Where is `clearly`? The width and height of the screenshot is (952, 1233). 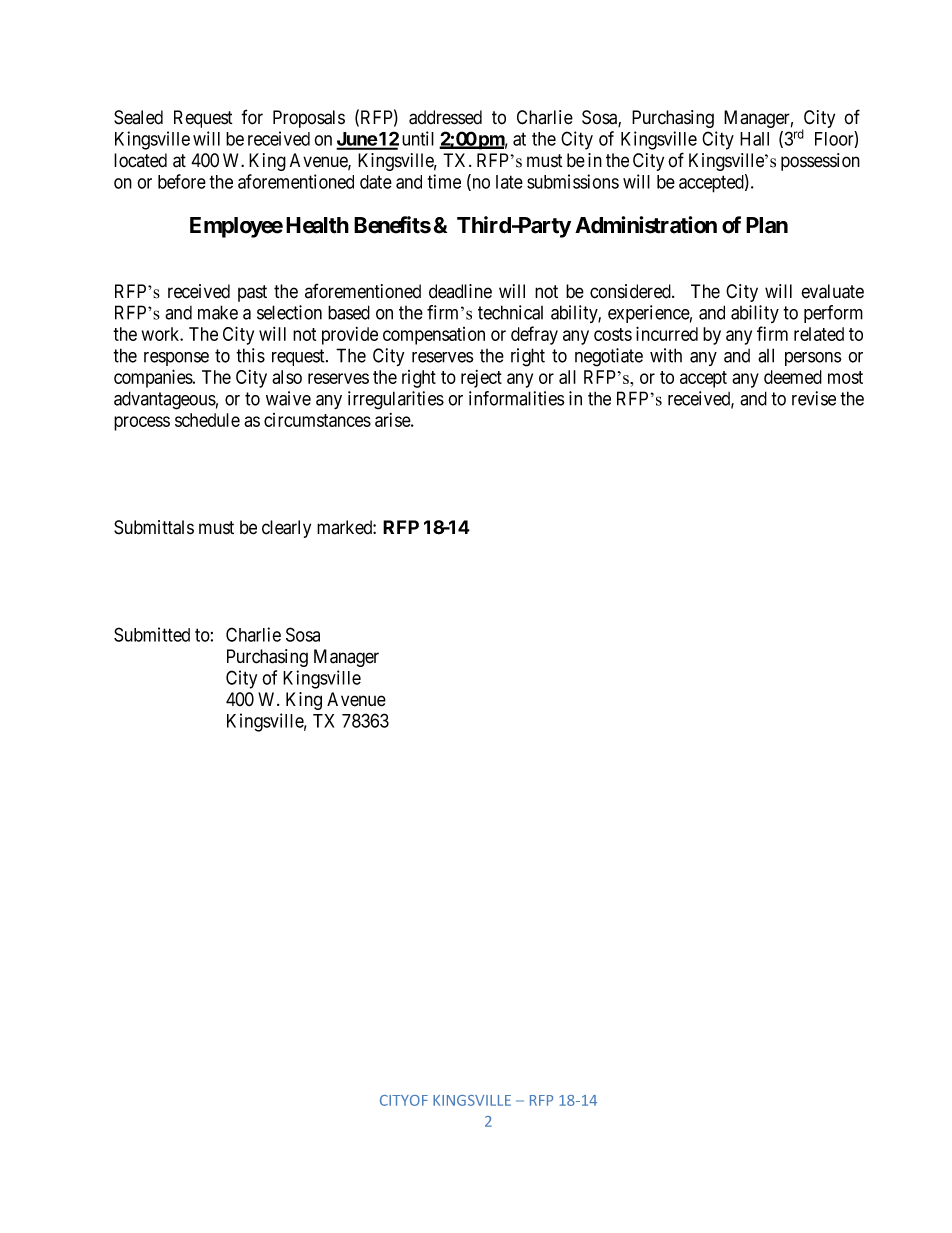 clearly is located at coordinates (286, 529).
